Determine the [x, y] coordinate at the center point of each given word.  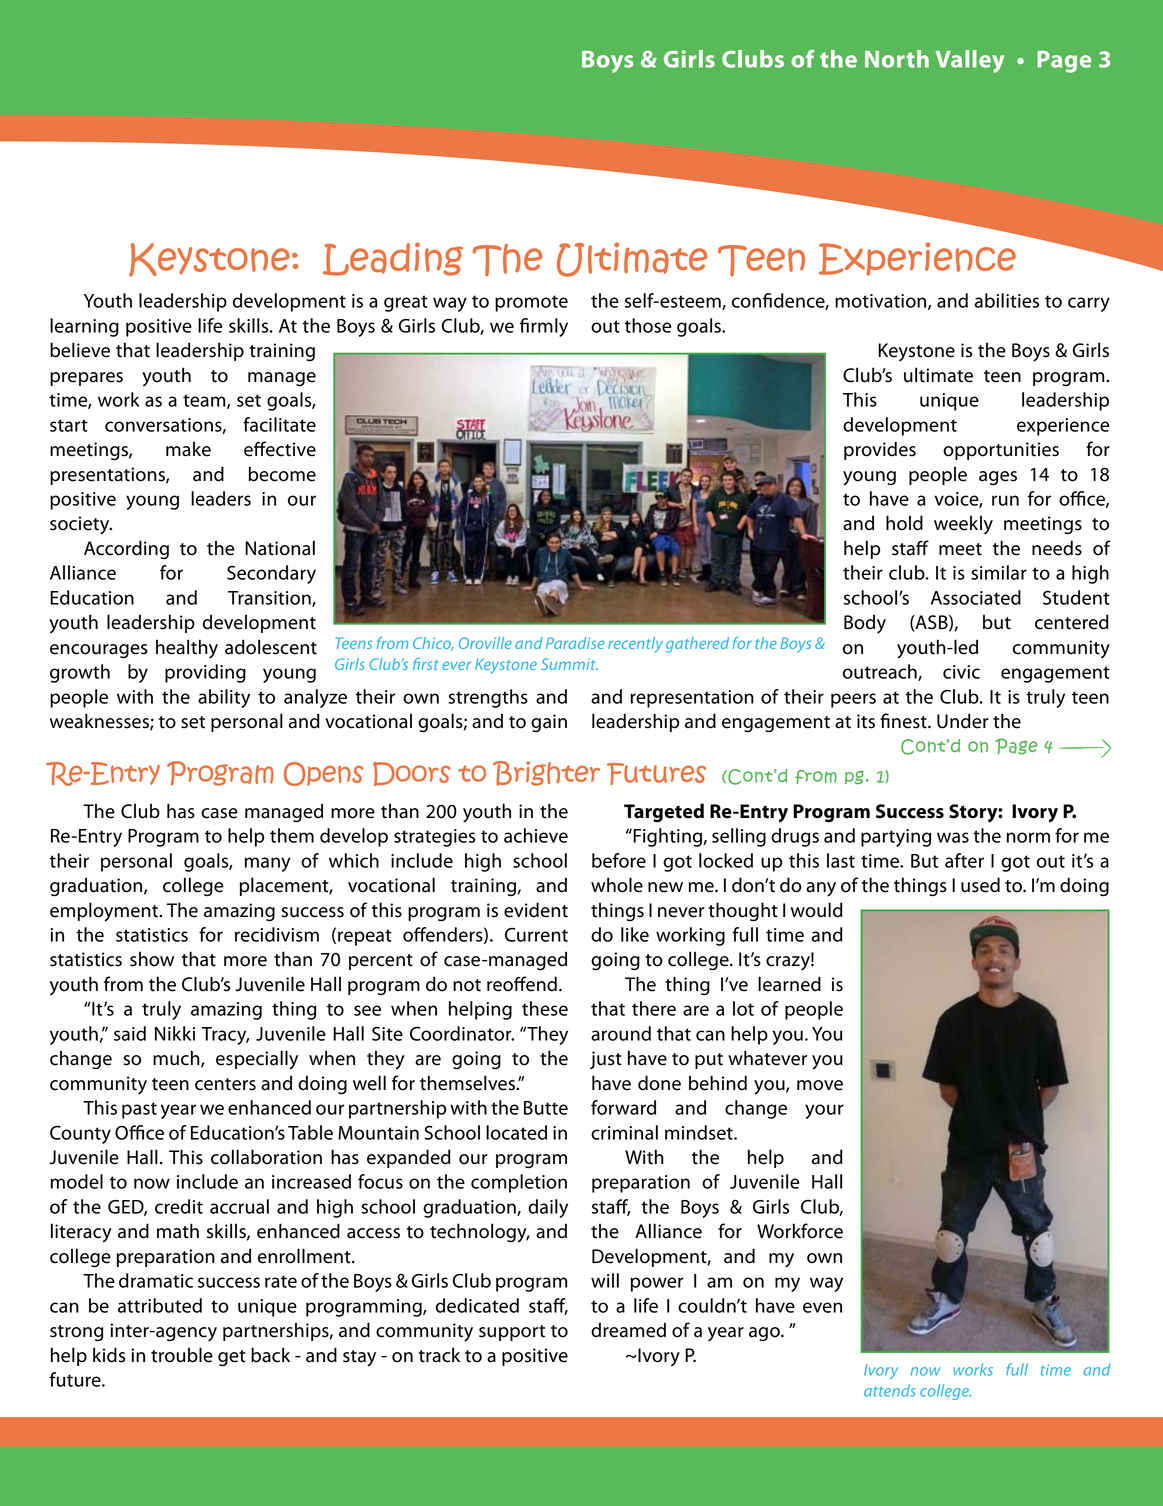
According [126, 549]
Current [536, 934]
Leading [393, 259]
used [980, 885]
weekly [963, 524]
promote [531, 303]
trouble [182, 1355]
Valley [970, 61]
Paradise [575, 643]
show [152, 959]
